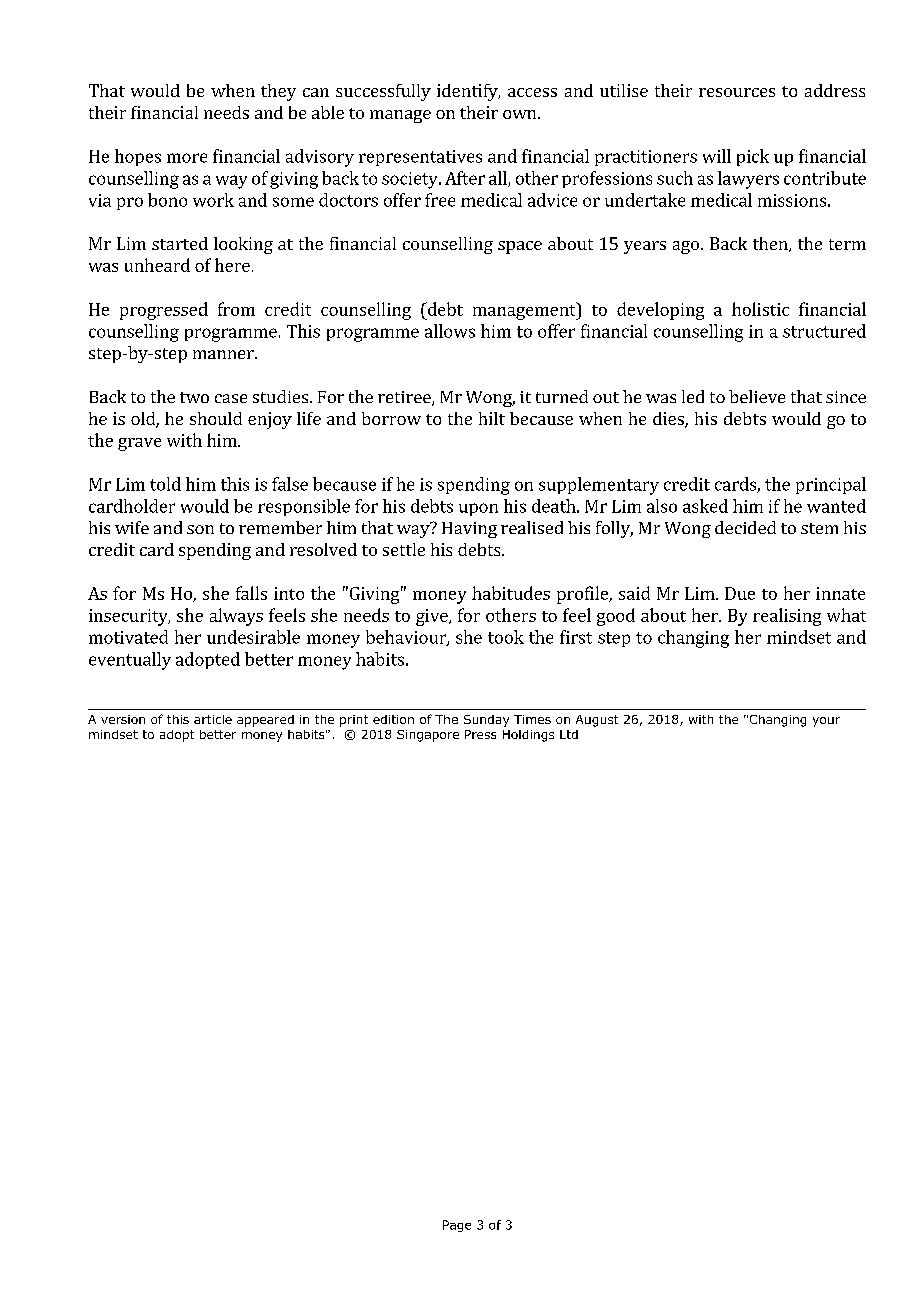 The width and height of the document is (924, 1308). What do you see at coordinates (213, 719) in the document?
I see `article` at bounding box center [213, 719].
